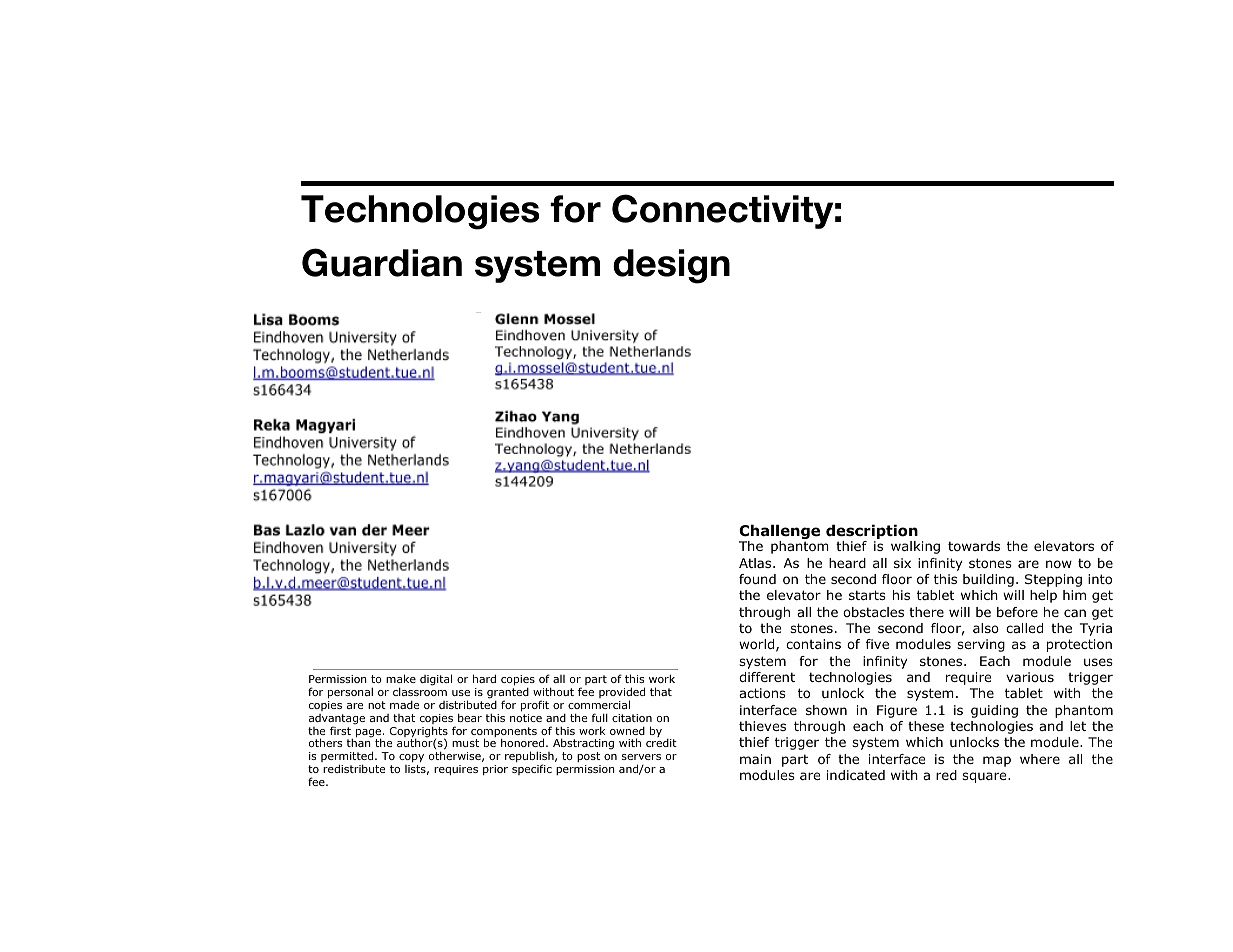  What do you see at coordinates (722, 211) in the page?
I see `Connectivity` at bounding box center [722, 211].
